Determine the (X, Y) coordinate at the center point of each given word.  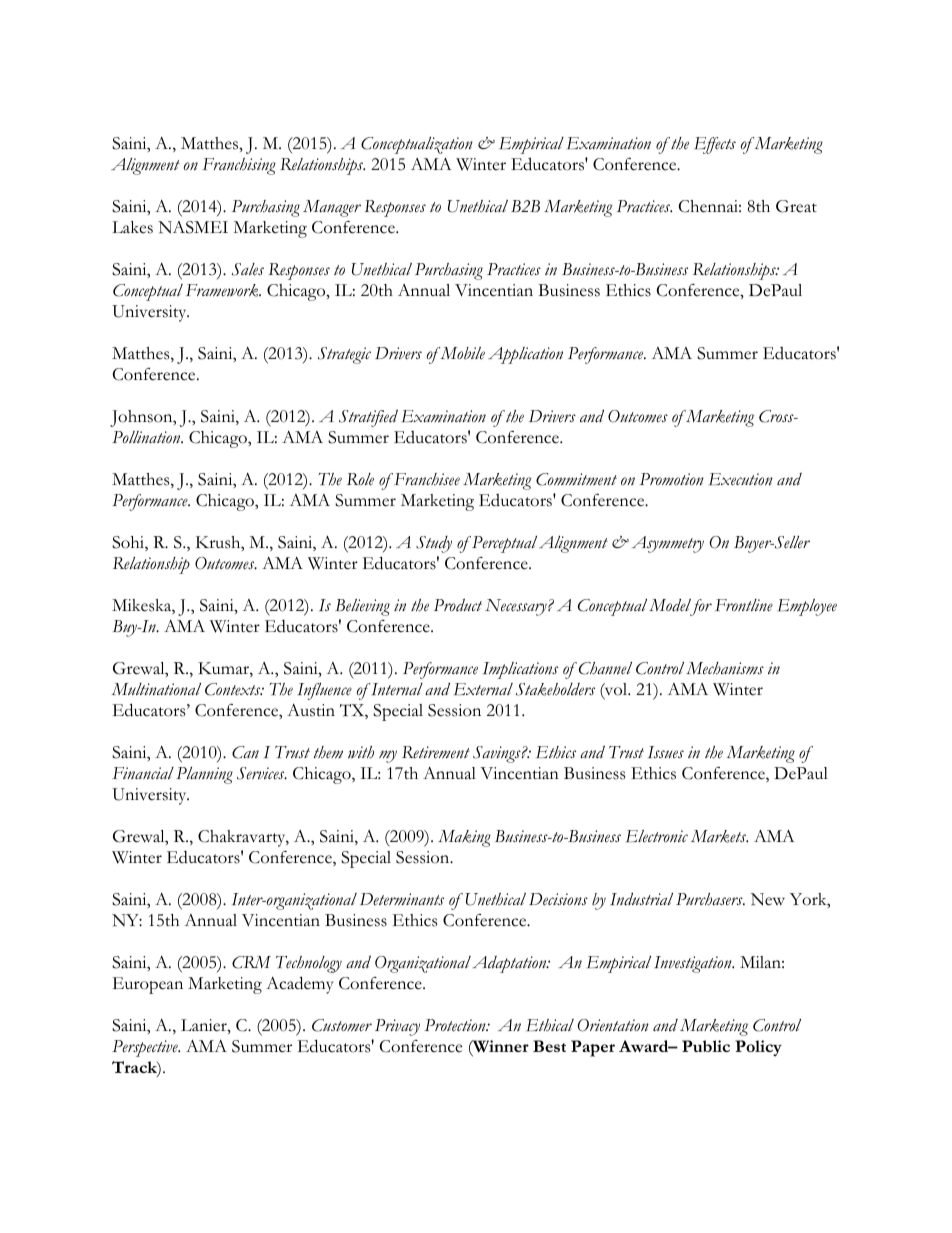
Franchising (239, 166)
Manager (332, 208)
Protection (456, 1025)
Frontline (744, 605)
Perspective (146, 1048)
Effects (715, 145)
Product (458, 605)
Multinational (156, 689)
